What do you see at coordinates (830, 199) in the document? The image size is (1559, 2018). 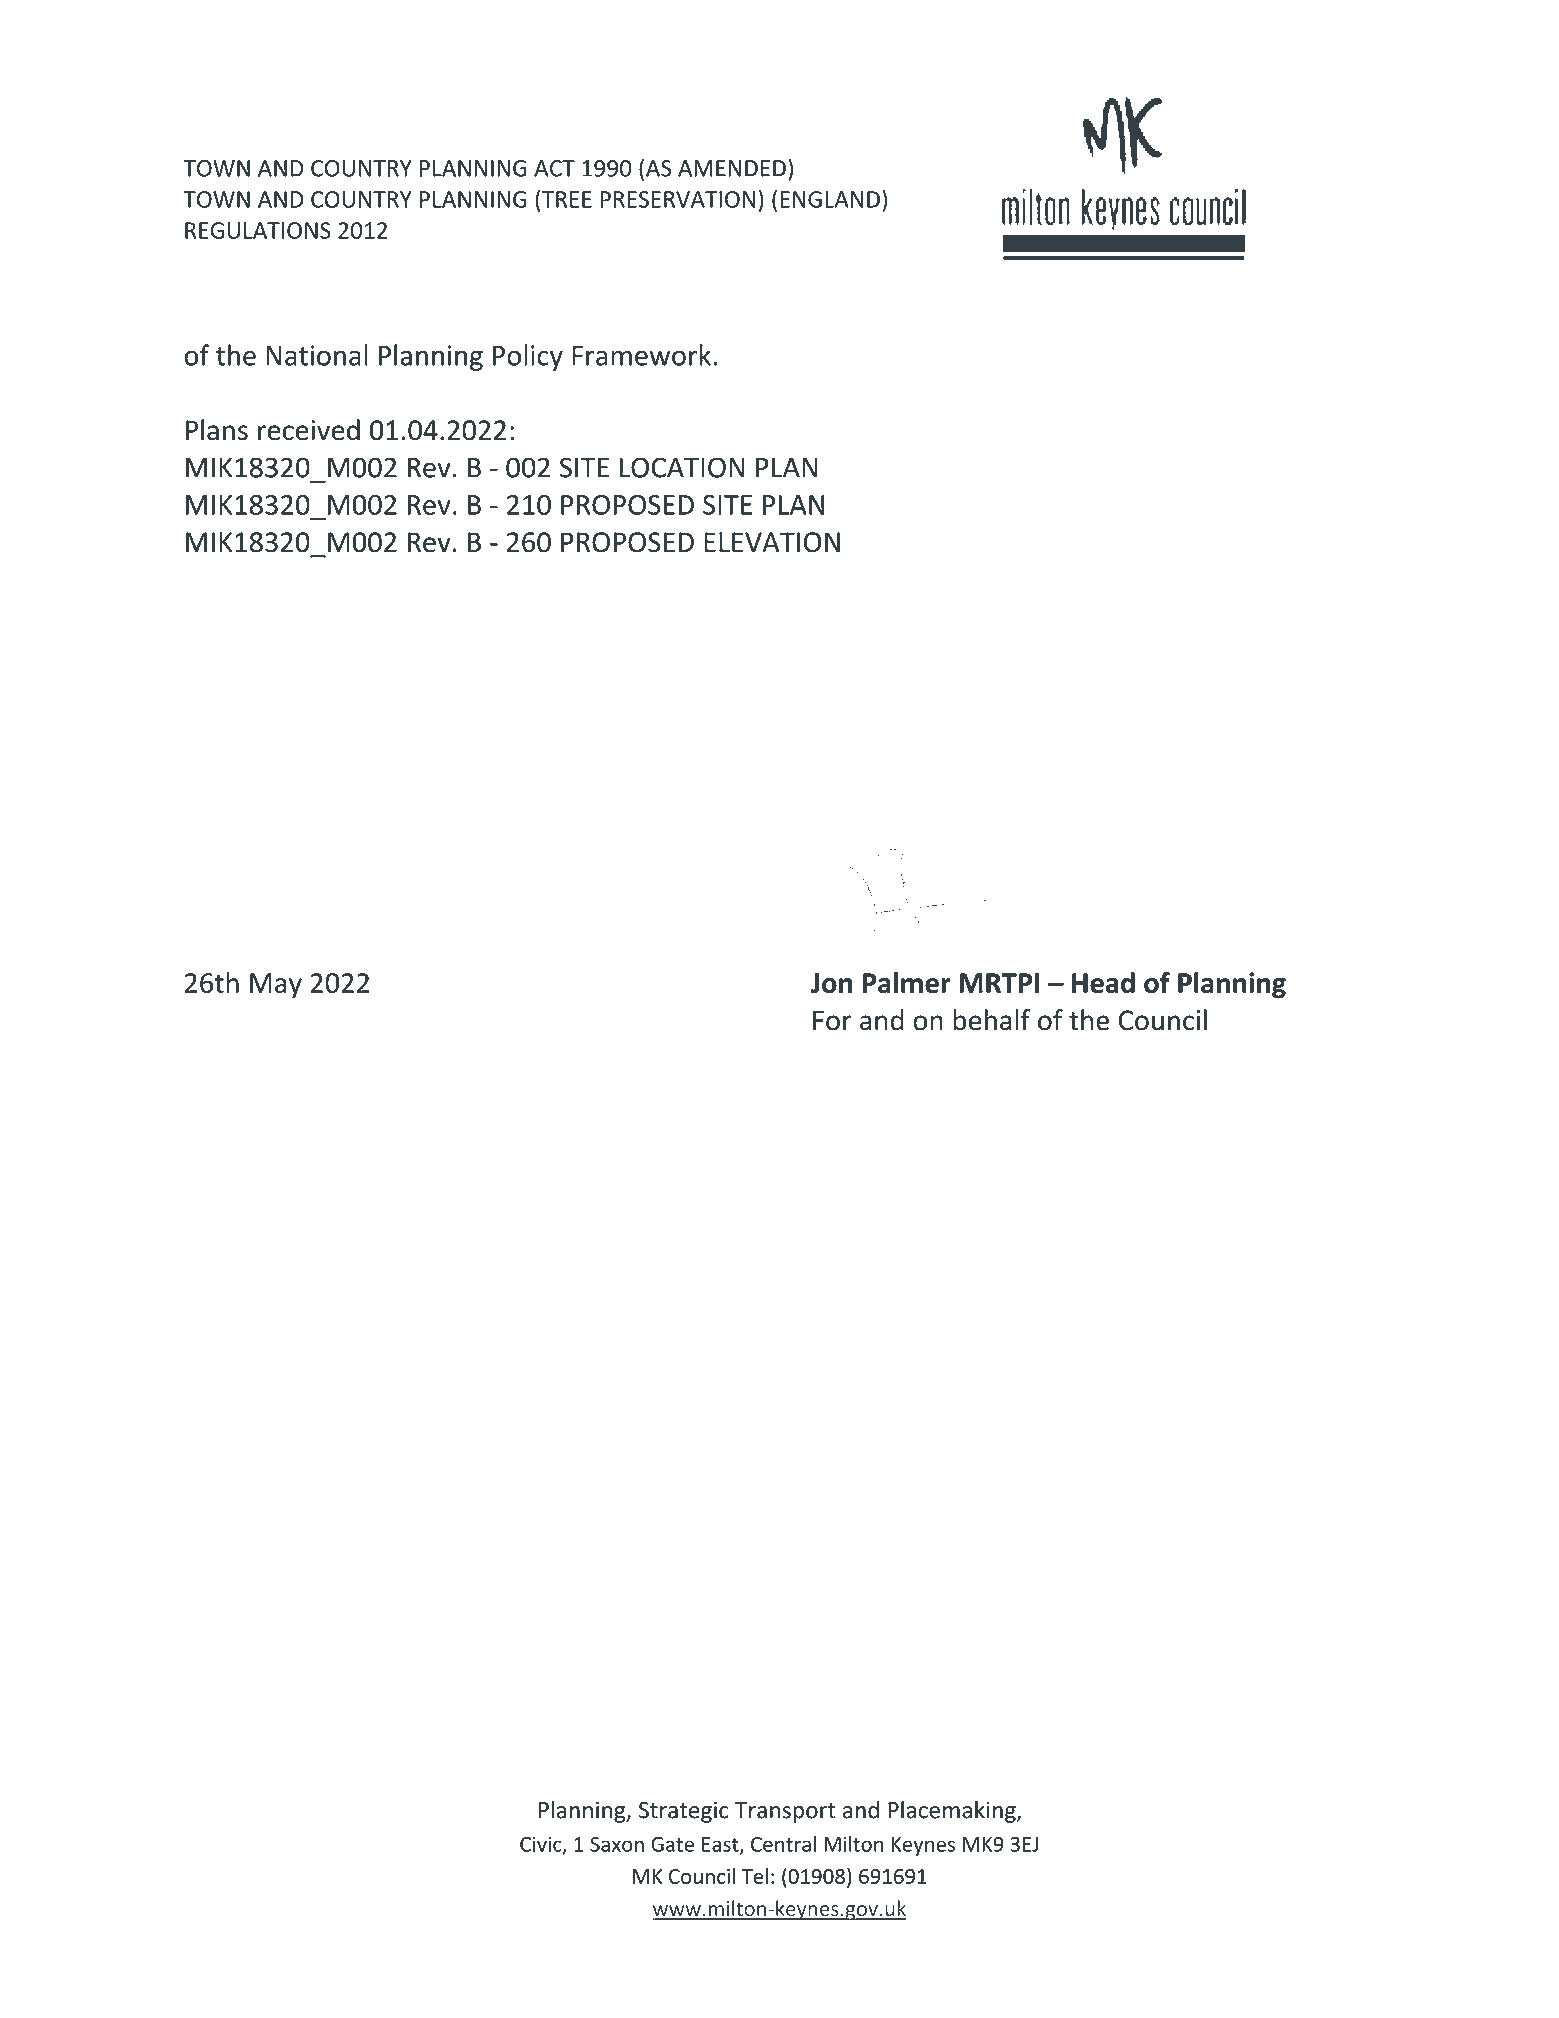 I see `ENGLAND` at bounding box center [830, 199].
